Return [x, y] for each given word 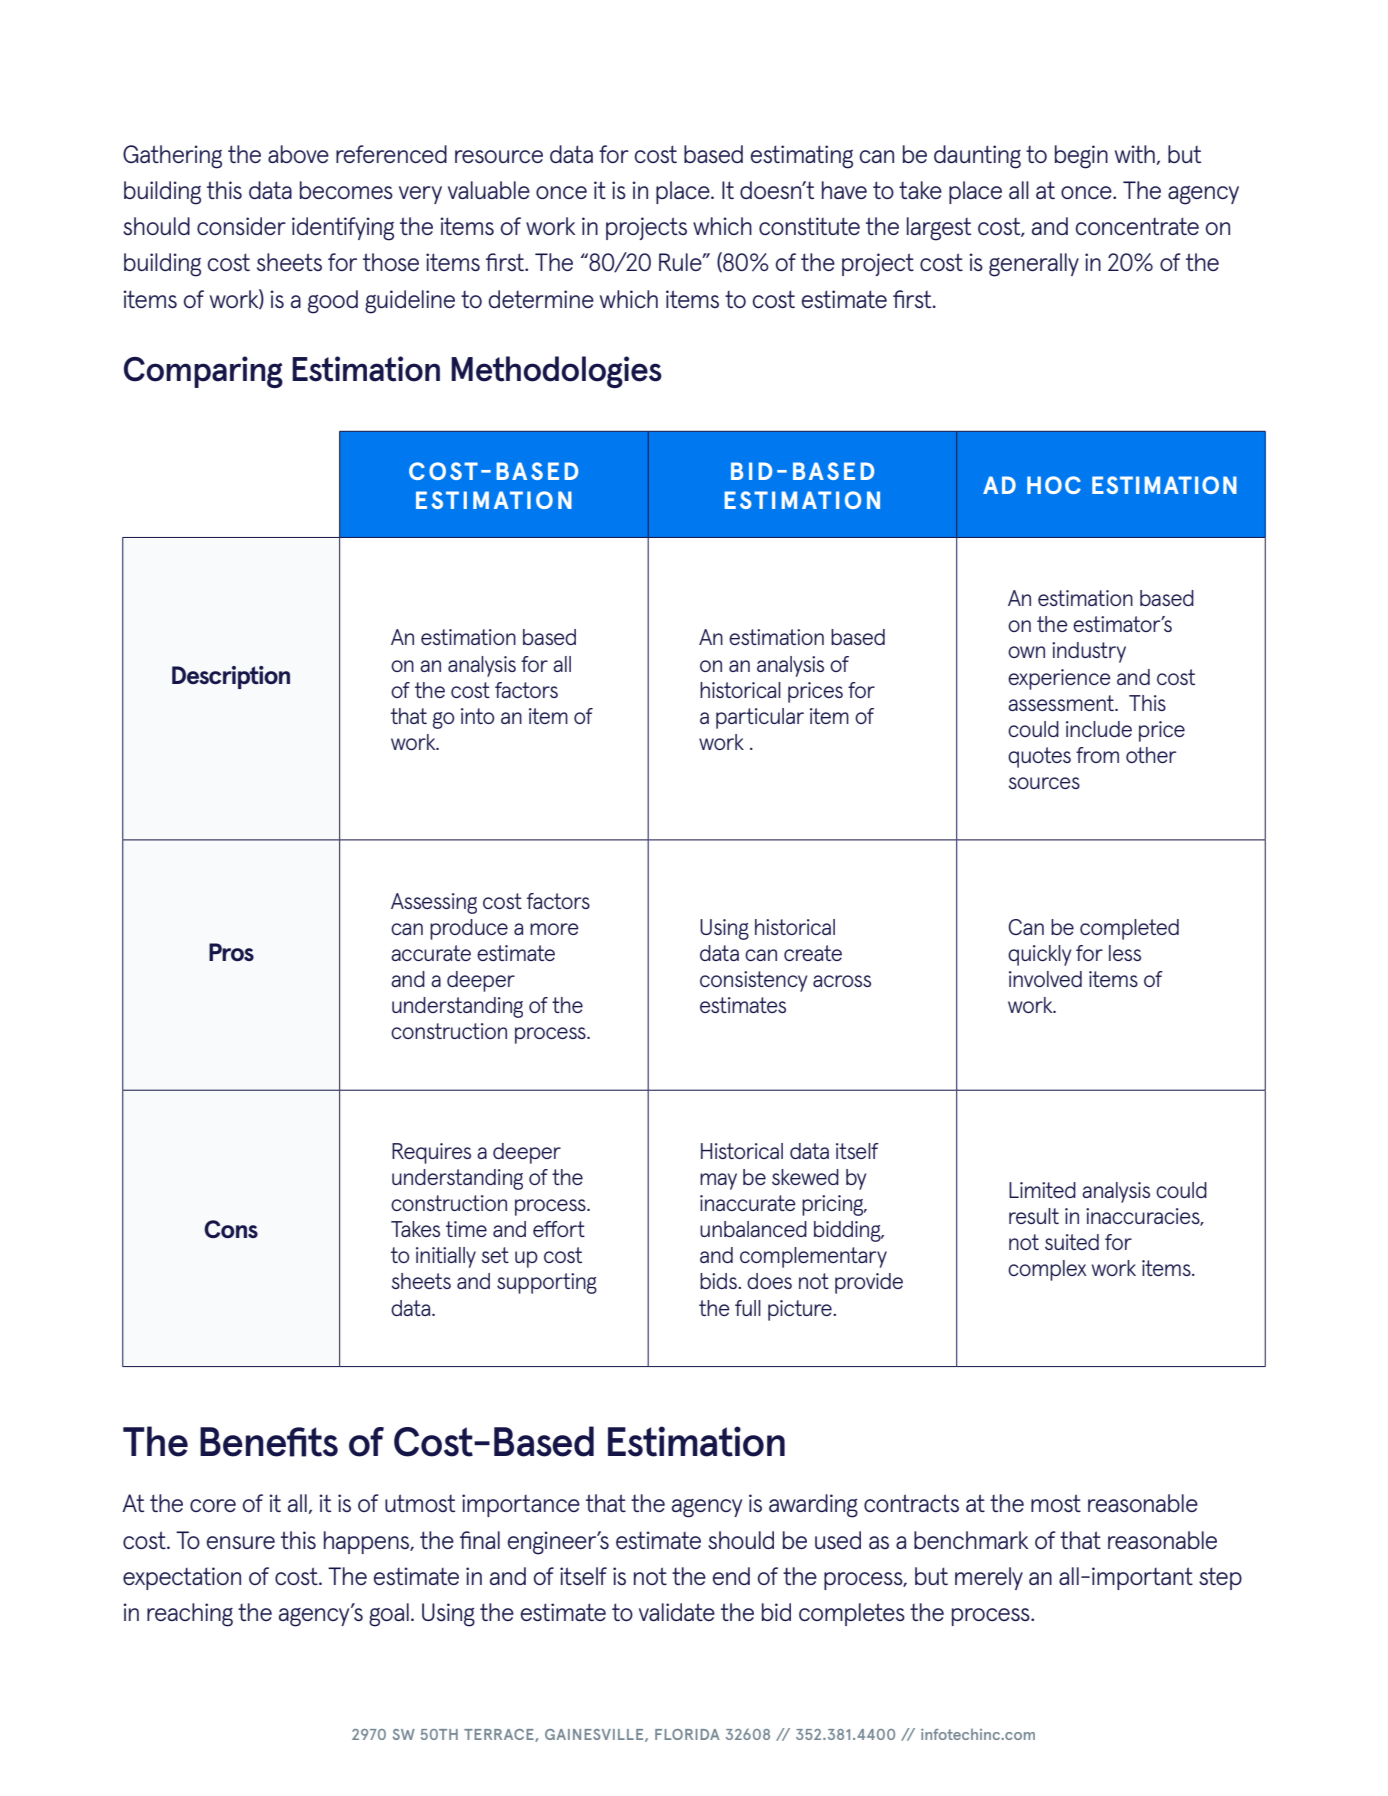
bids [719, 1281]
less [1125, 953]
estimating [801, 157]
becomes [346, 190]
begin [1081, 157]
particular [760, 718]
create [813, 953]
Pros [231, 952]
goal [389, 1615]
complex [1047, 1270]
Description [231, 677]
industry [1089, 652]
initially [446, 1257]
